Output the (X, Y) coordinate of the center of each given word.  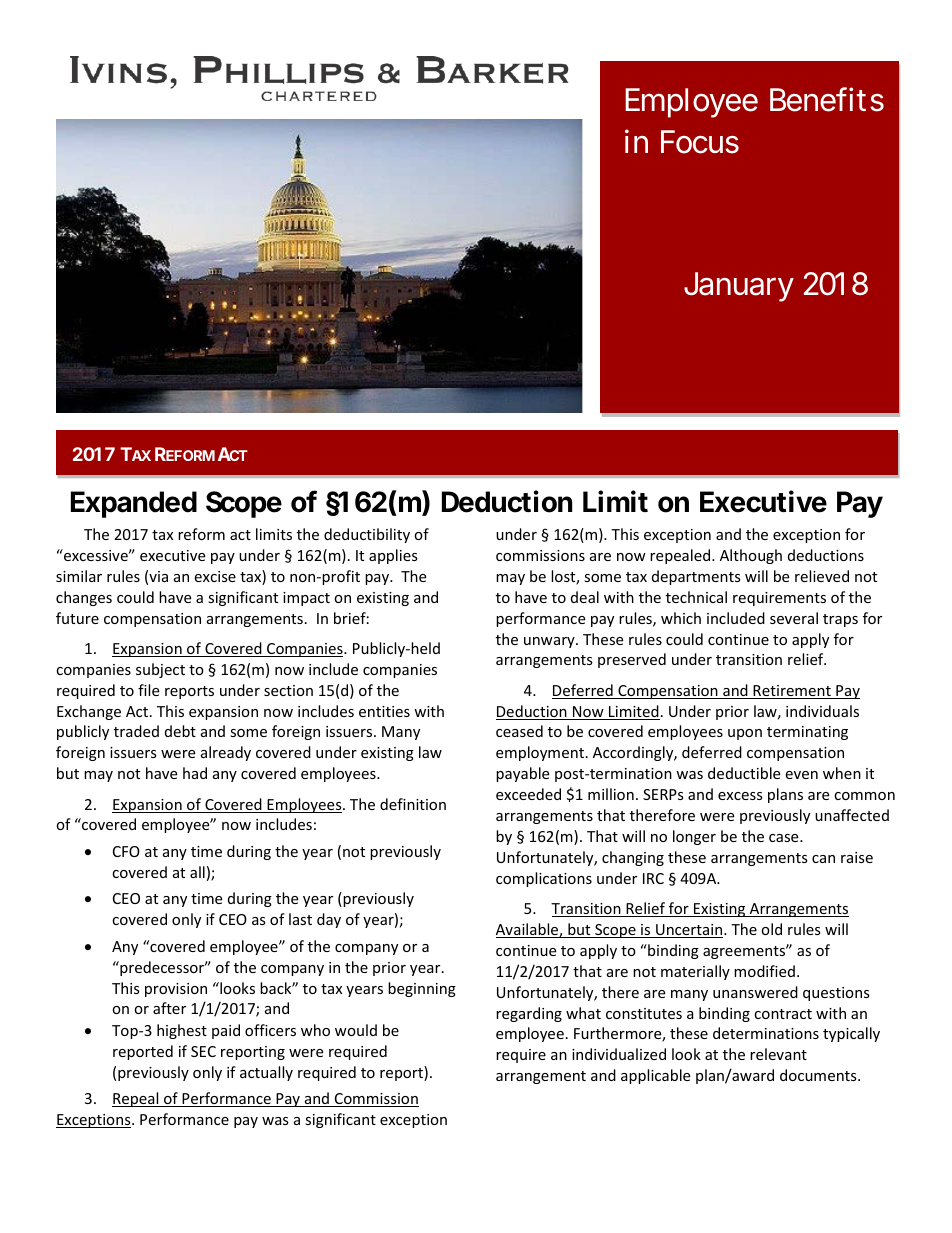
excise (215, 576)
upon (745, 734)
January (739, 287)
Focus (700, 142)
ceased (519, 731)
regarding (529, 1014)
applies (393, 556)
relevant (778, 1054)
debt (180, 731)
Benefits (827, 99)
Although (751, 556)
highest (182, 1031)
